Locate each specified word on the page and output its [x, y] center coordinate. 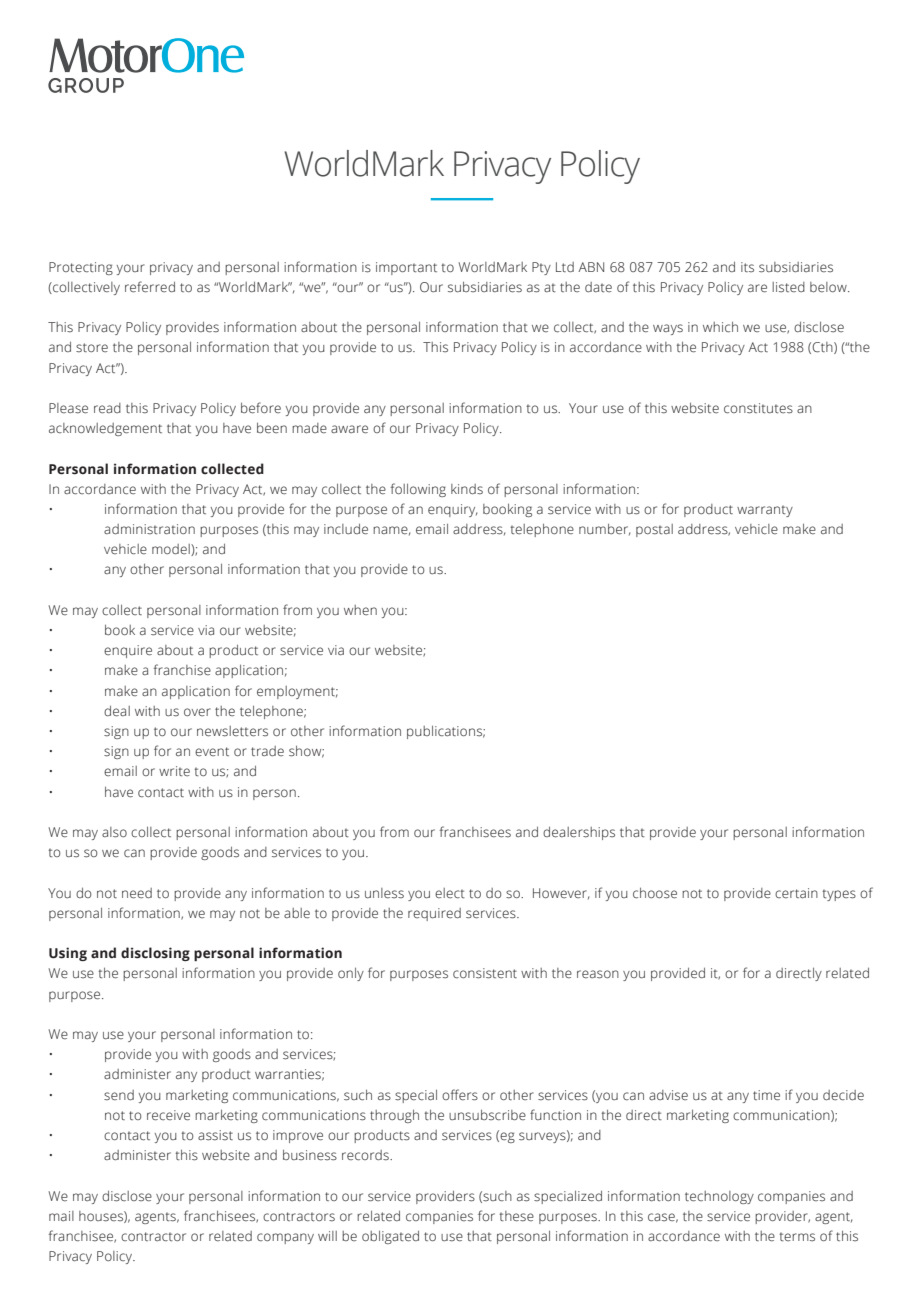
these [516, 1216]
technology [719, 1197]
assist [215, 1135]
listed [788, 287]
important [406, 268]
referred [150, 287]
